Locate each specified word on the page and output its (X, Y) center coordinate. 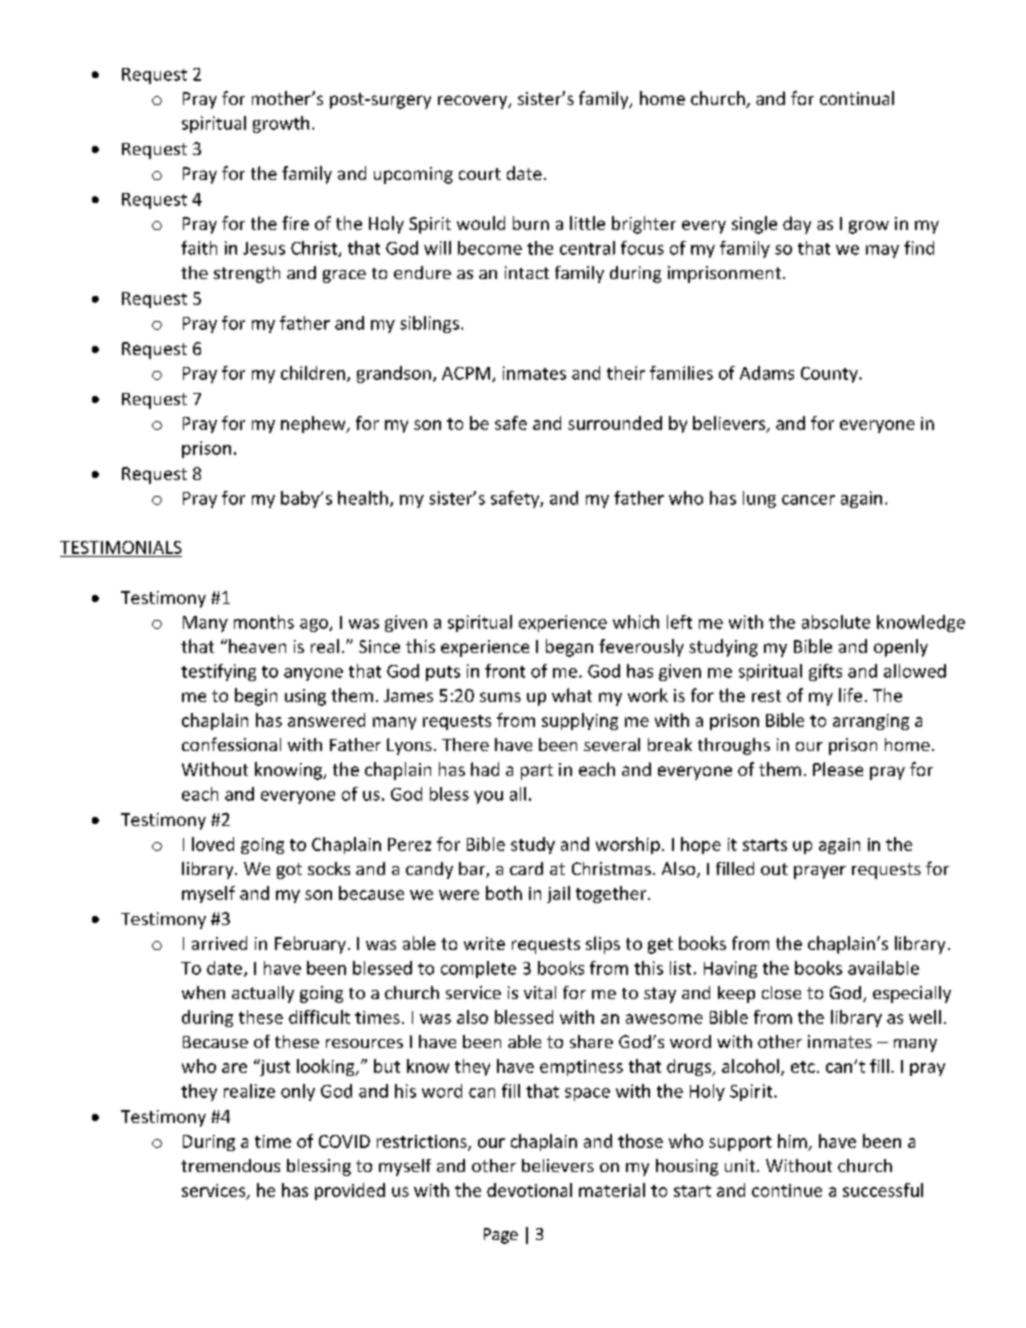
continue (787, 1190)
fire (295, 223)
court (480, 174)
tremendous (230, 1165)
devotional (529, 1190)
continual (857, 98)
